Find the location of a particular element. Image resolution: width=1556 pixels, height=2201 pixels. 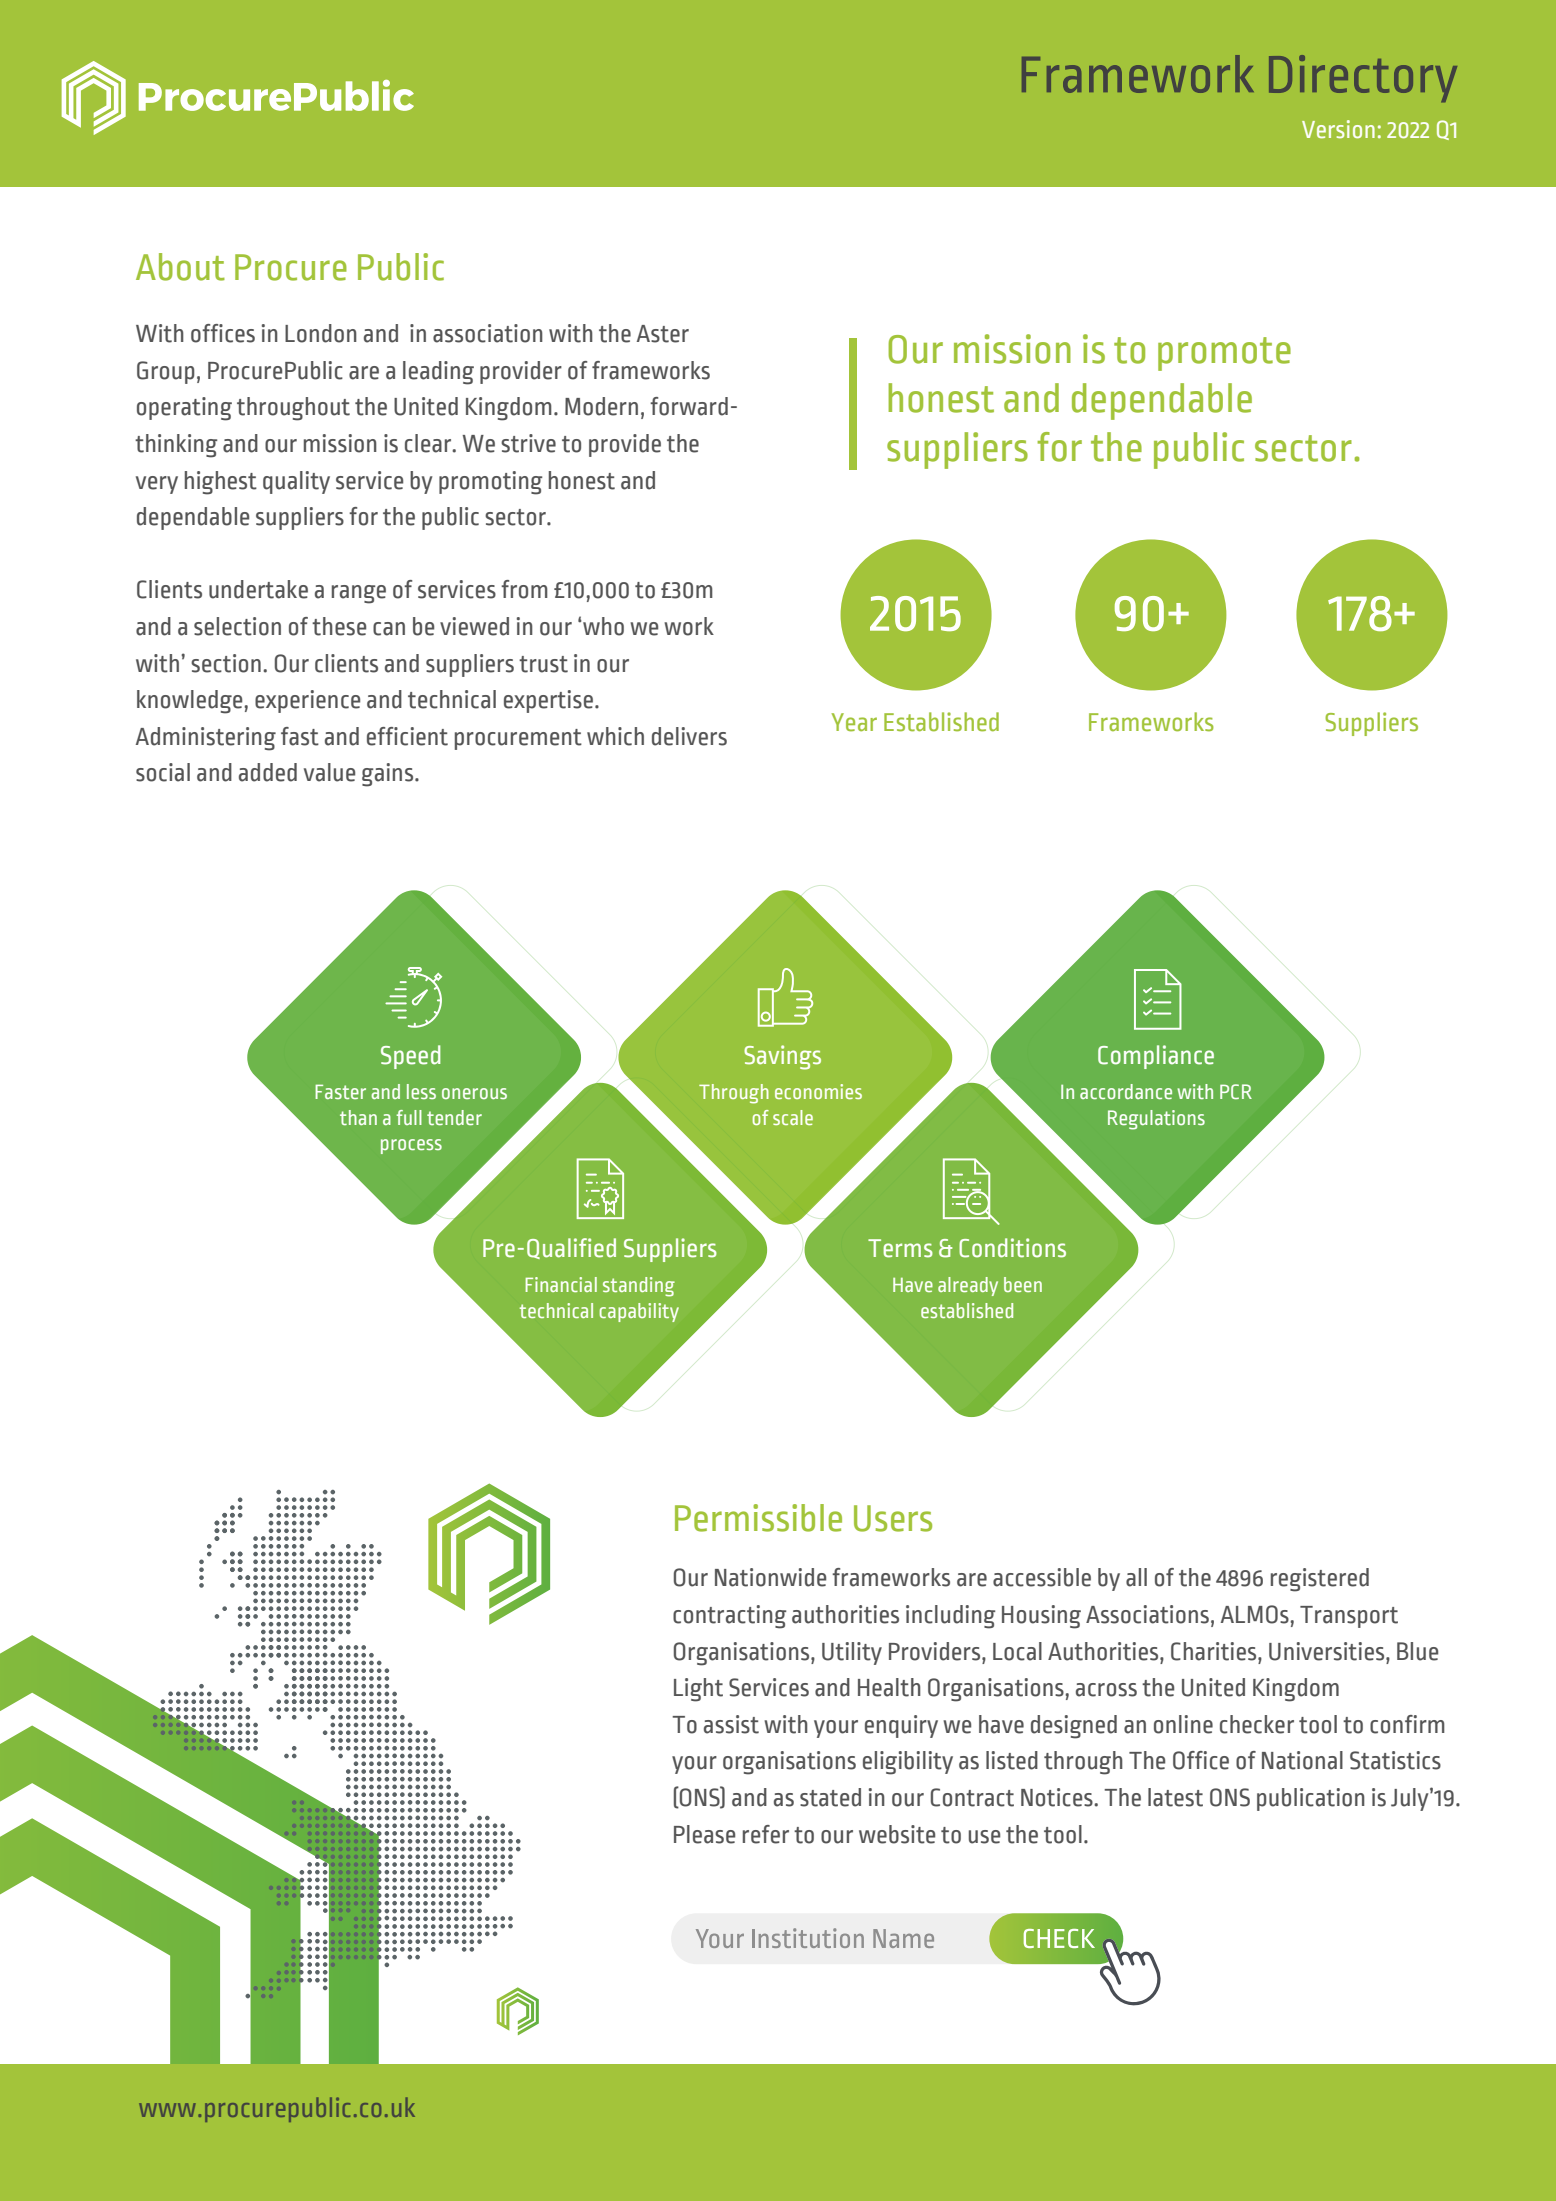

refer is located at coordinates (766, 1834).
